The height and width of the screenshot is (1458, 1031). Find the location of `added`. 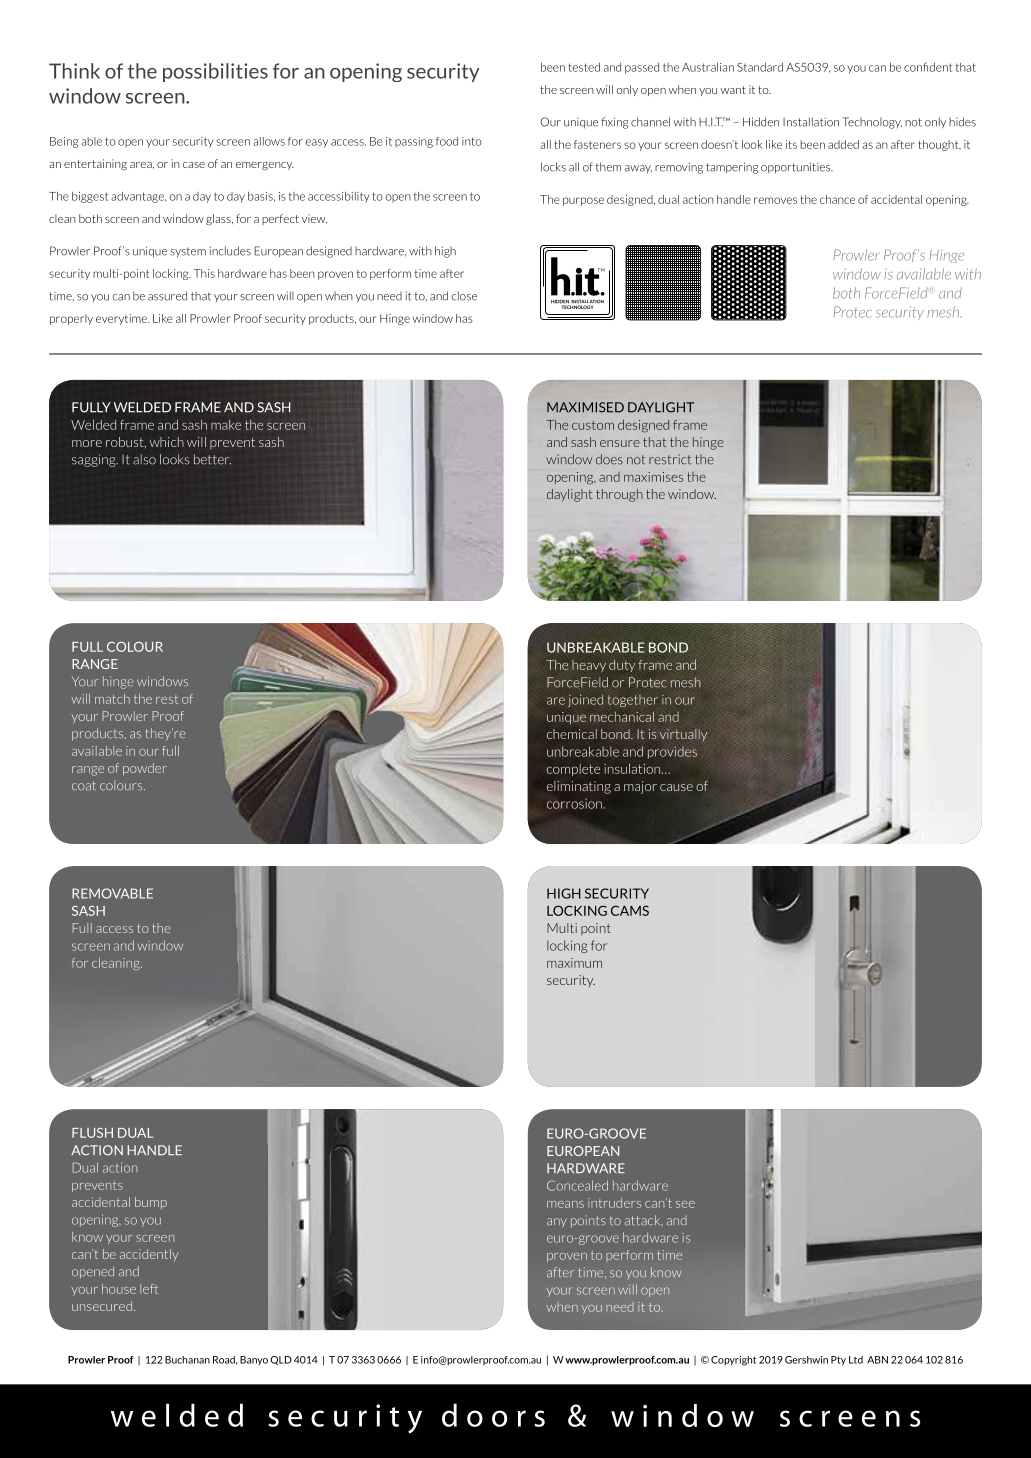

added is located at coordinates (843, 144).
